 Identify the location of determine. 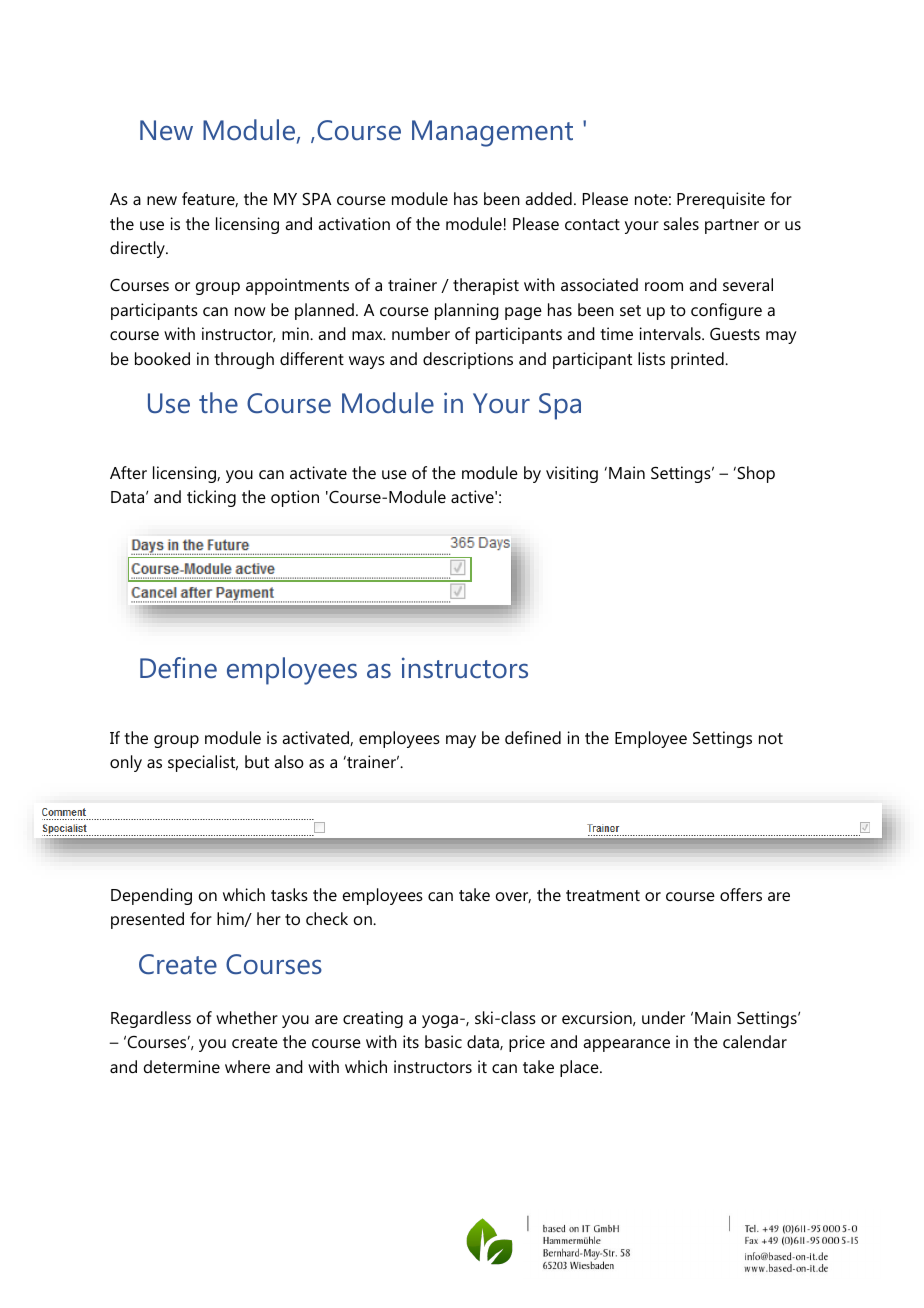
(182, 1066).
